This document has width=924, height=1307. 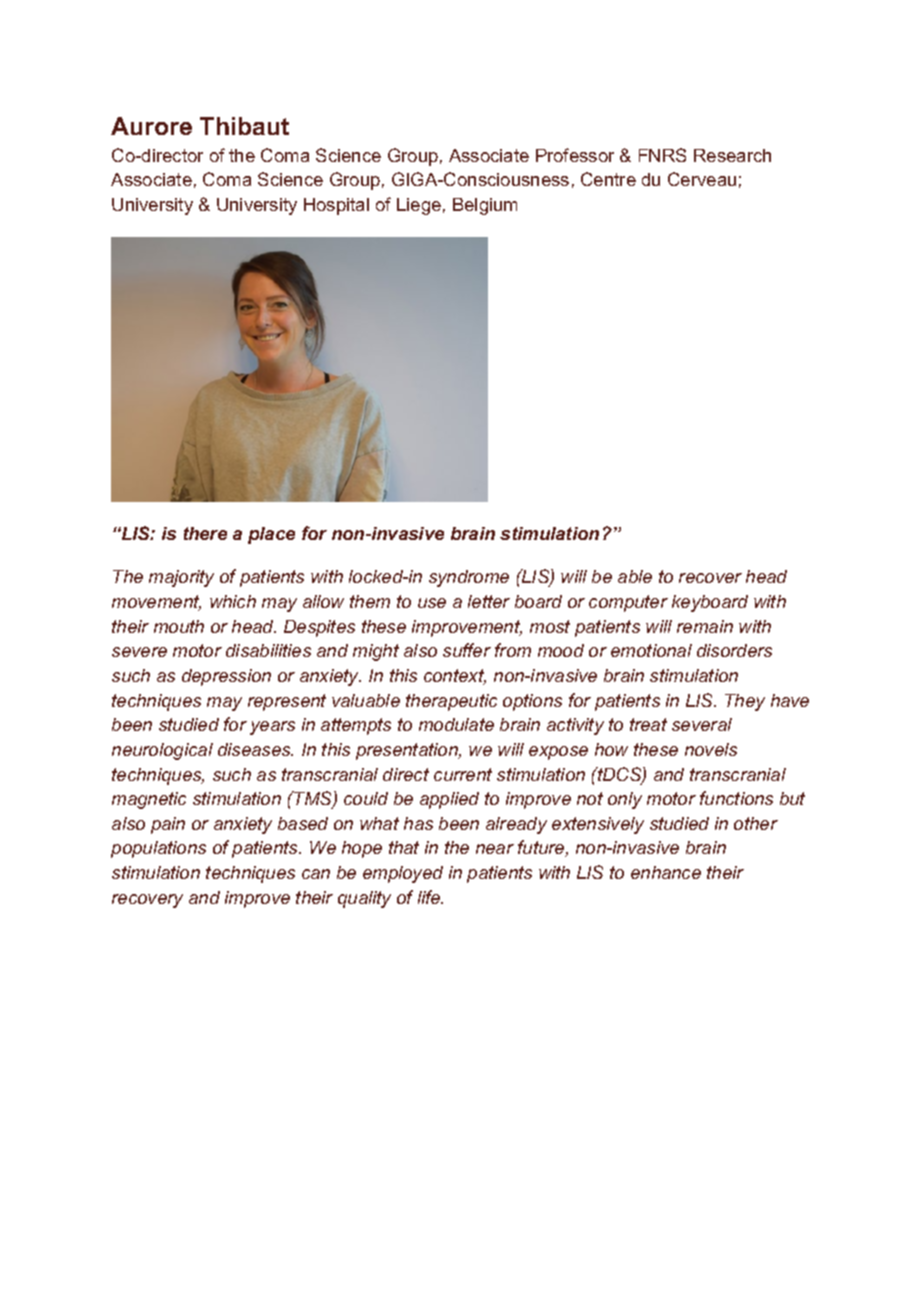 What do you see at coordinates (205, 533) in the document?
I see `there` at bounding box center [205, 533].
